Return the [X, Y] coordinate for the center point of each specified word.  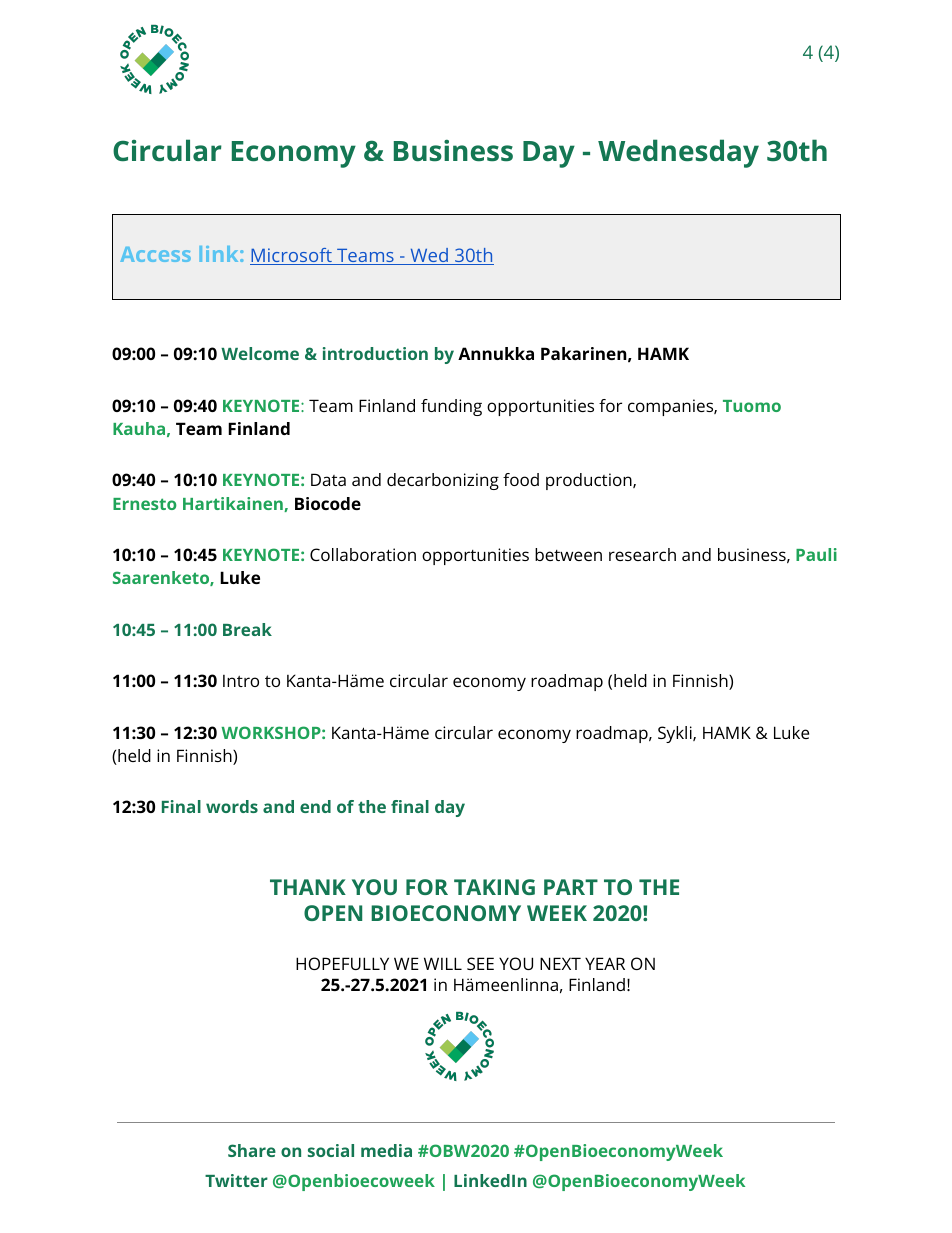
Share [252, 1150]
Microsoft [292, 256]
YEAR [605, 963]
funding [451, 407]
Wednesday [678, 153]
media [386, 1150]
